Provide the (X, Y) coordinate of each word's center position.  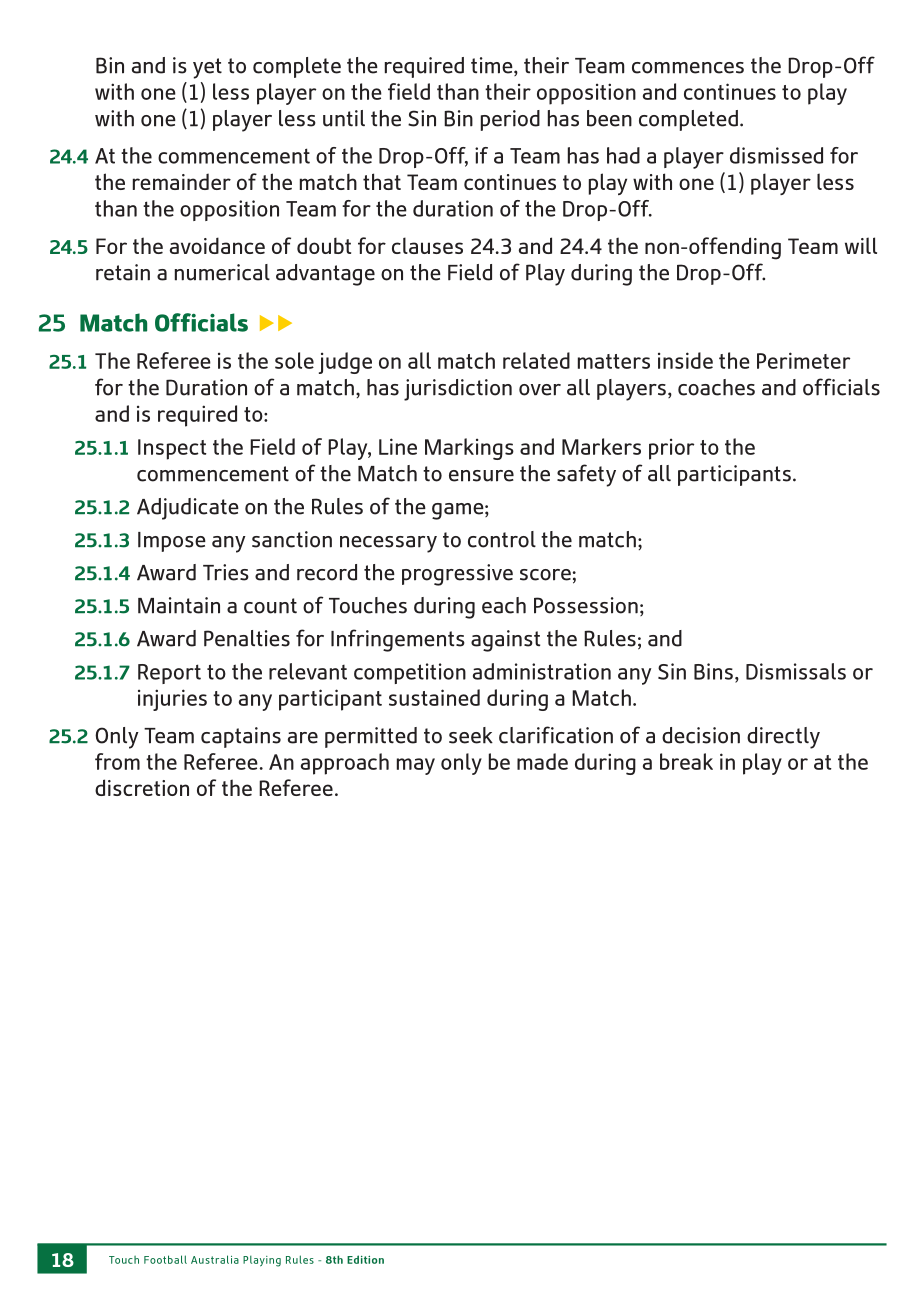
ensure (481, 476)
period (510, 120)
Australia (215, 1259)
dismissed (776, 155)
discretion (142, 787)
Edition (365, 1259)
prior (671, 449)
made (542, 761)
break (686, 761)
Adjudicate (188, 509)
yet (207, 68)
